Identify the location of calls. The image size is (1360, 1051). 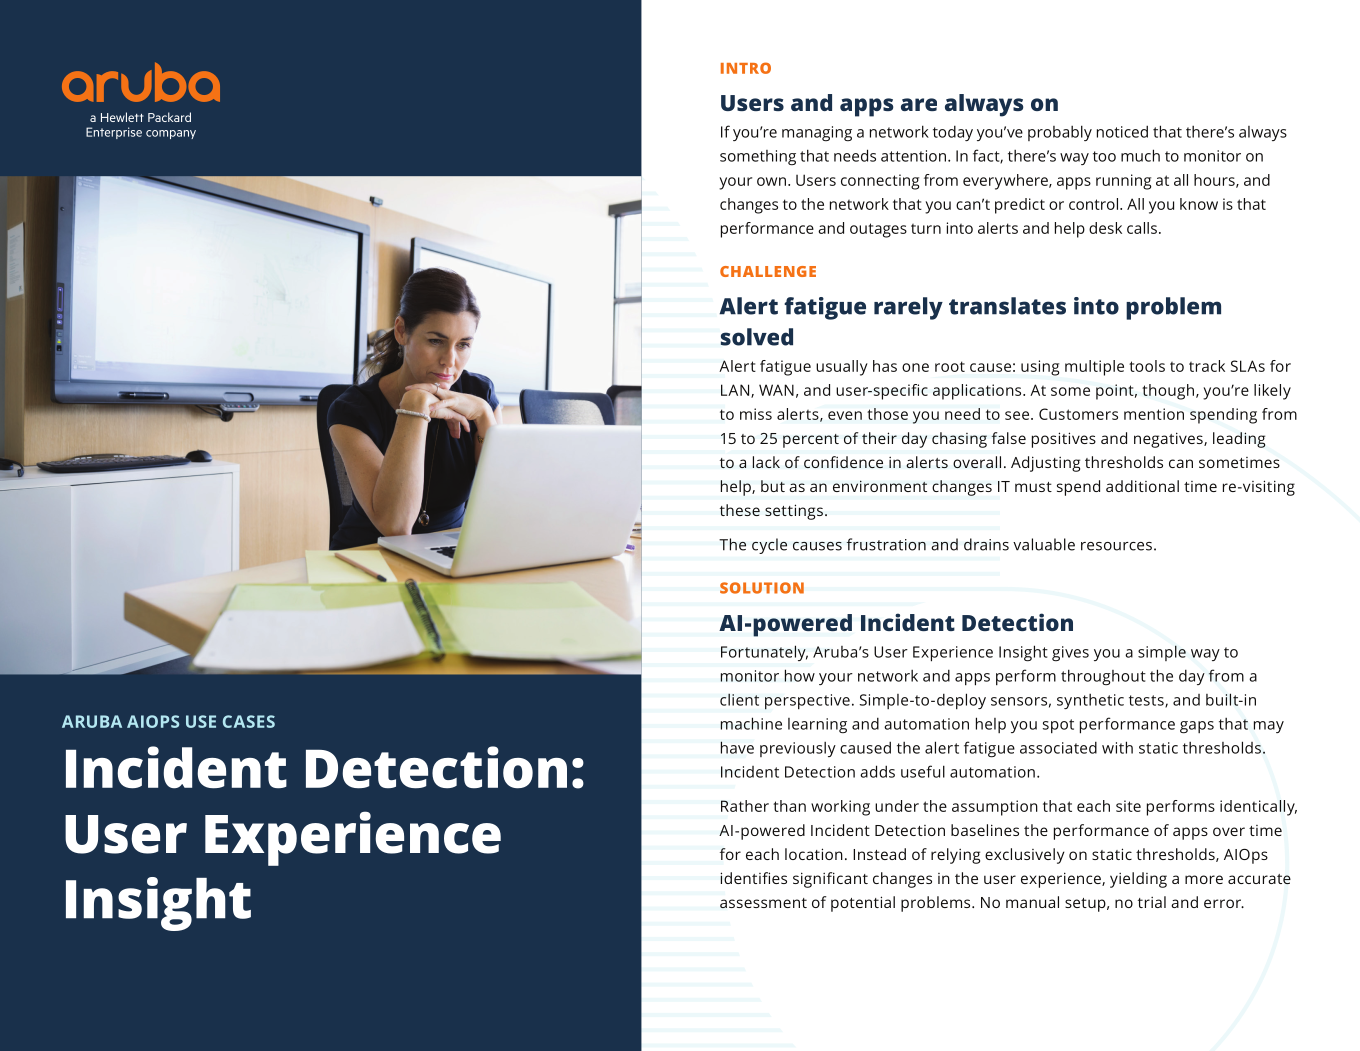
(1142, 228).
